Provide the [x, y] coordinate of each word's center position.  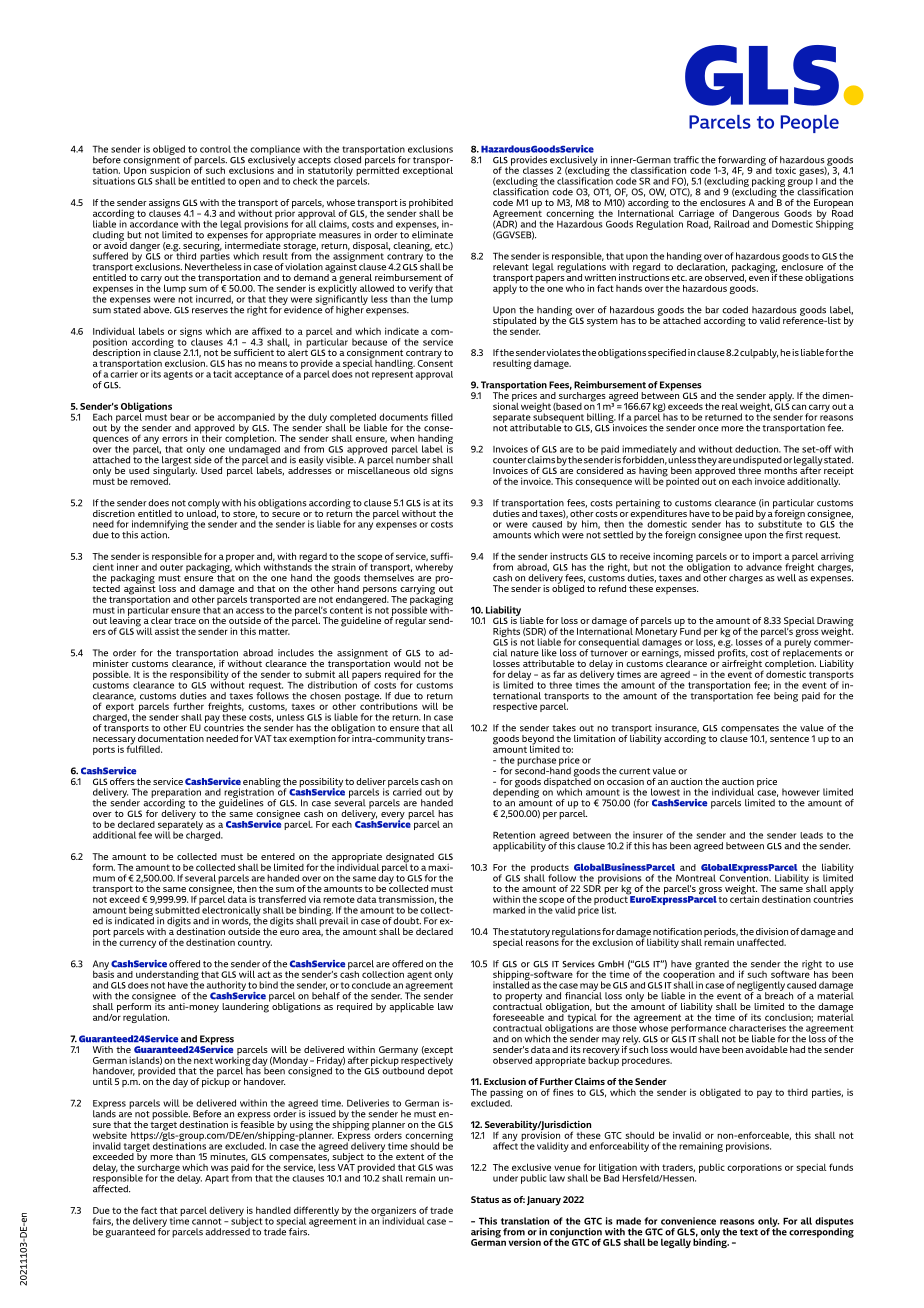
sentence [789, 738]
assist [167, 631]
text [749, 1232]
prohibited [431, 205]
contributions [389, 705]
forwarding [741, 162]
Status [485, 1199]
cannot [206, 1221]
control [215, 149]
